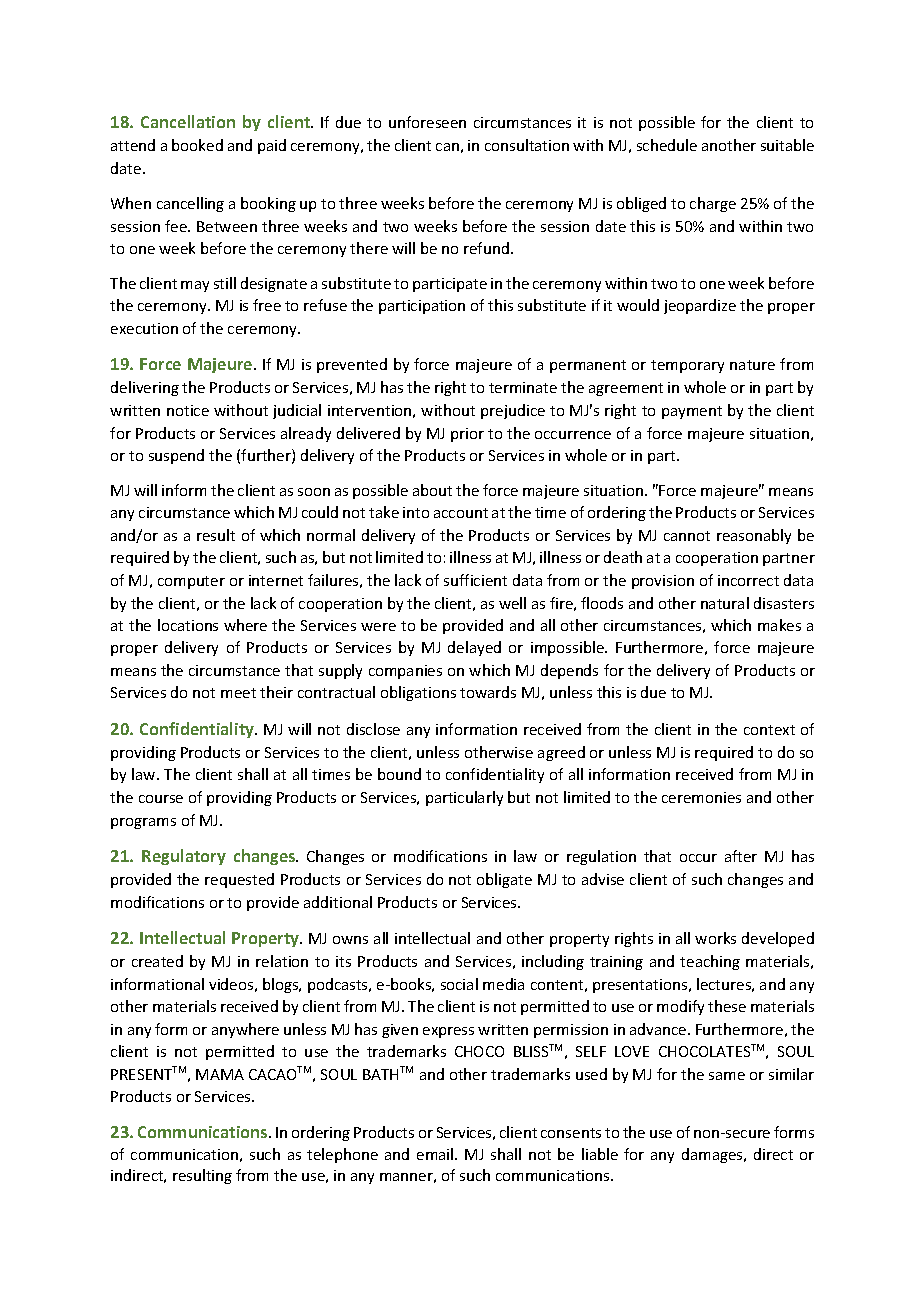 This screenshot has width=924, height=1308. I want to click on meet, so click(238, 693).
